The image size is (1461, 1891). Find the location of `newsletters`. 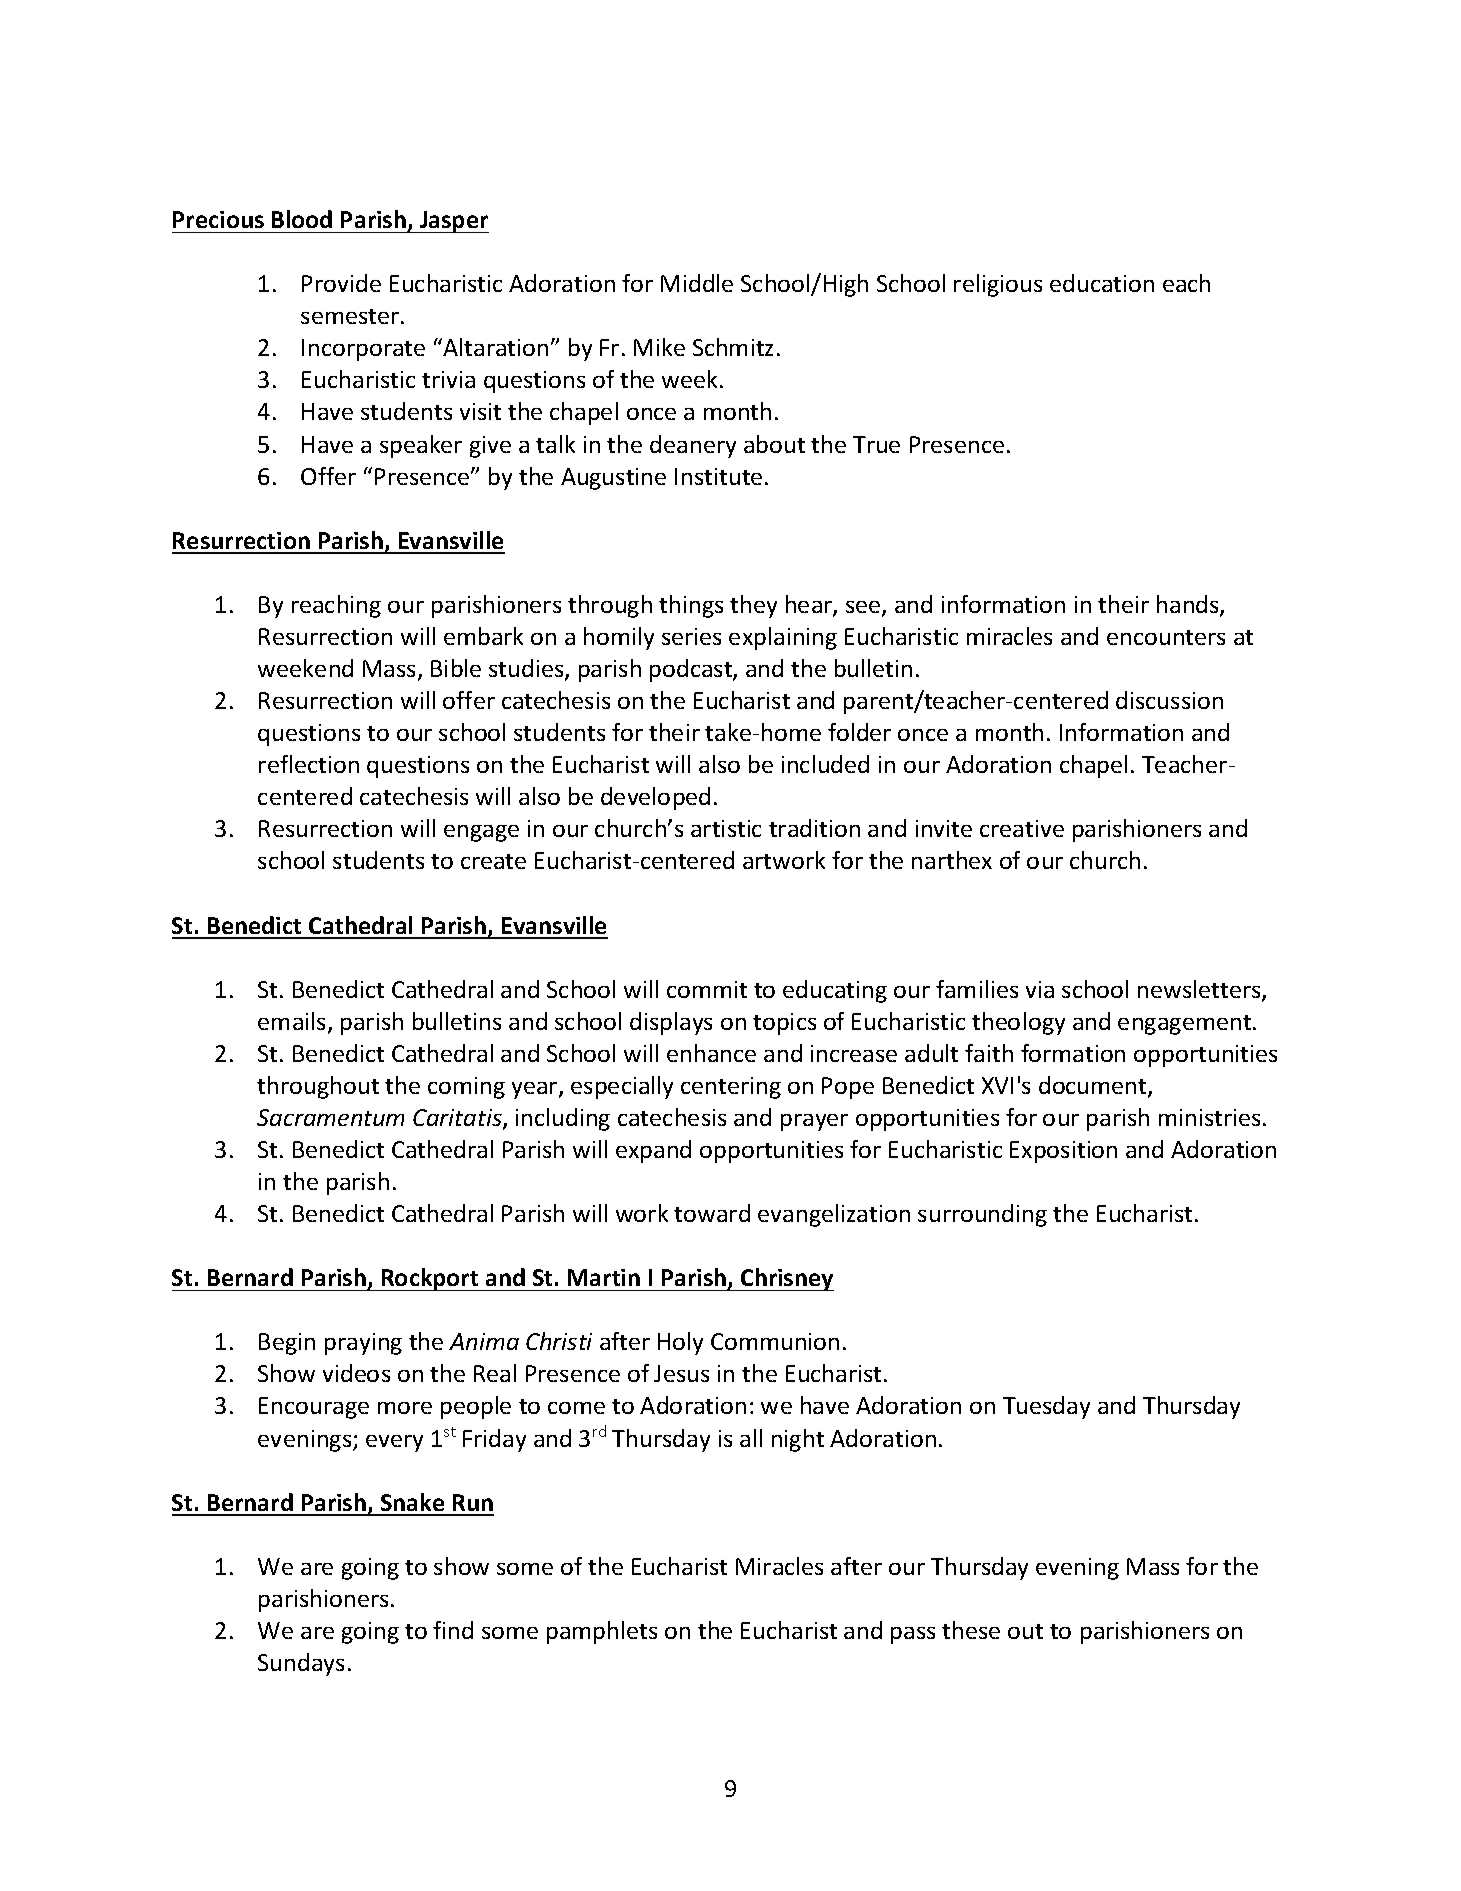

newsletters is located at coordinates (1200, 990).
